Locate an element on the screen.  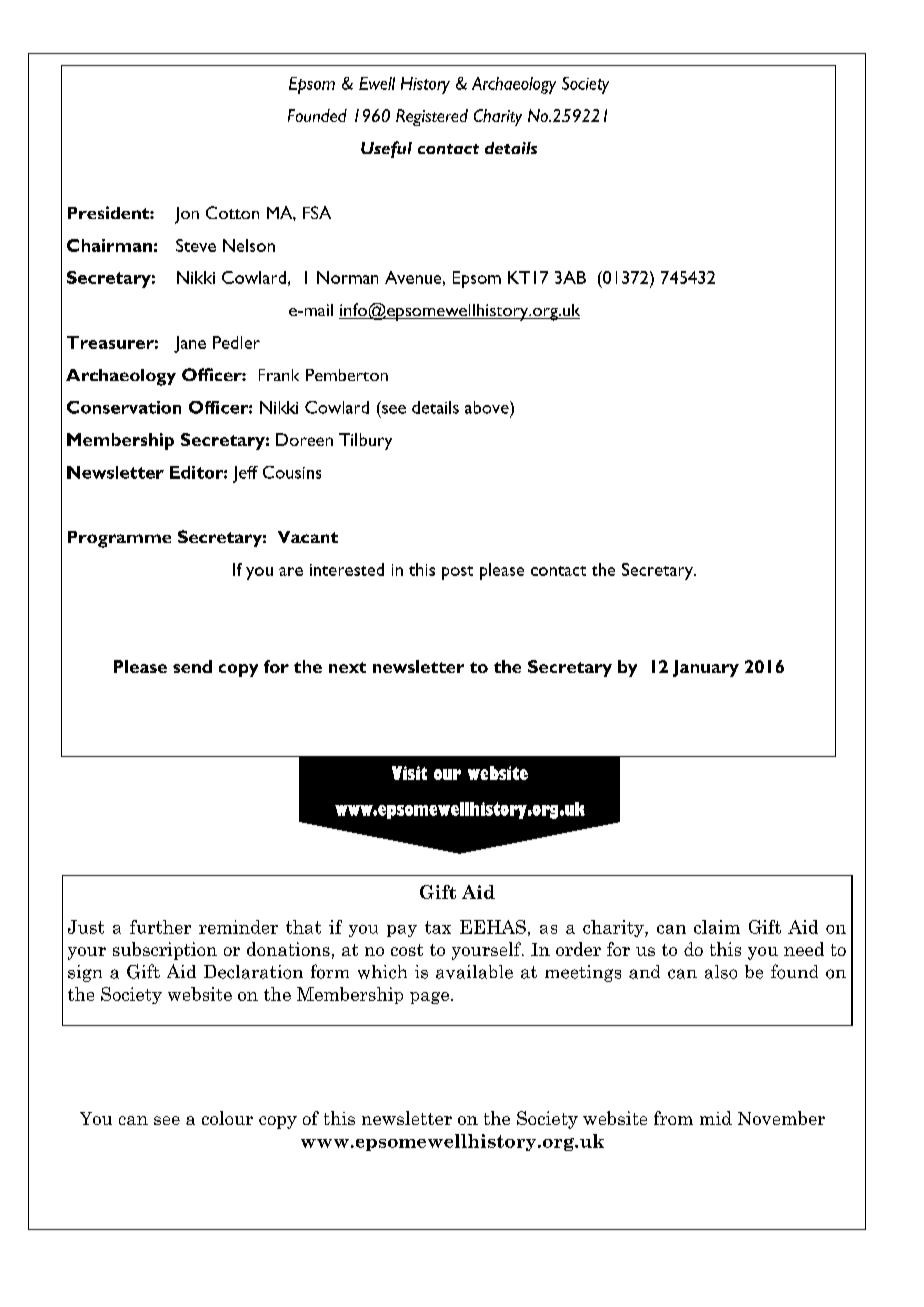
Registered is located at coordinates (432, 117).
